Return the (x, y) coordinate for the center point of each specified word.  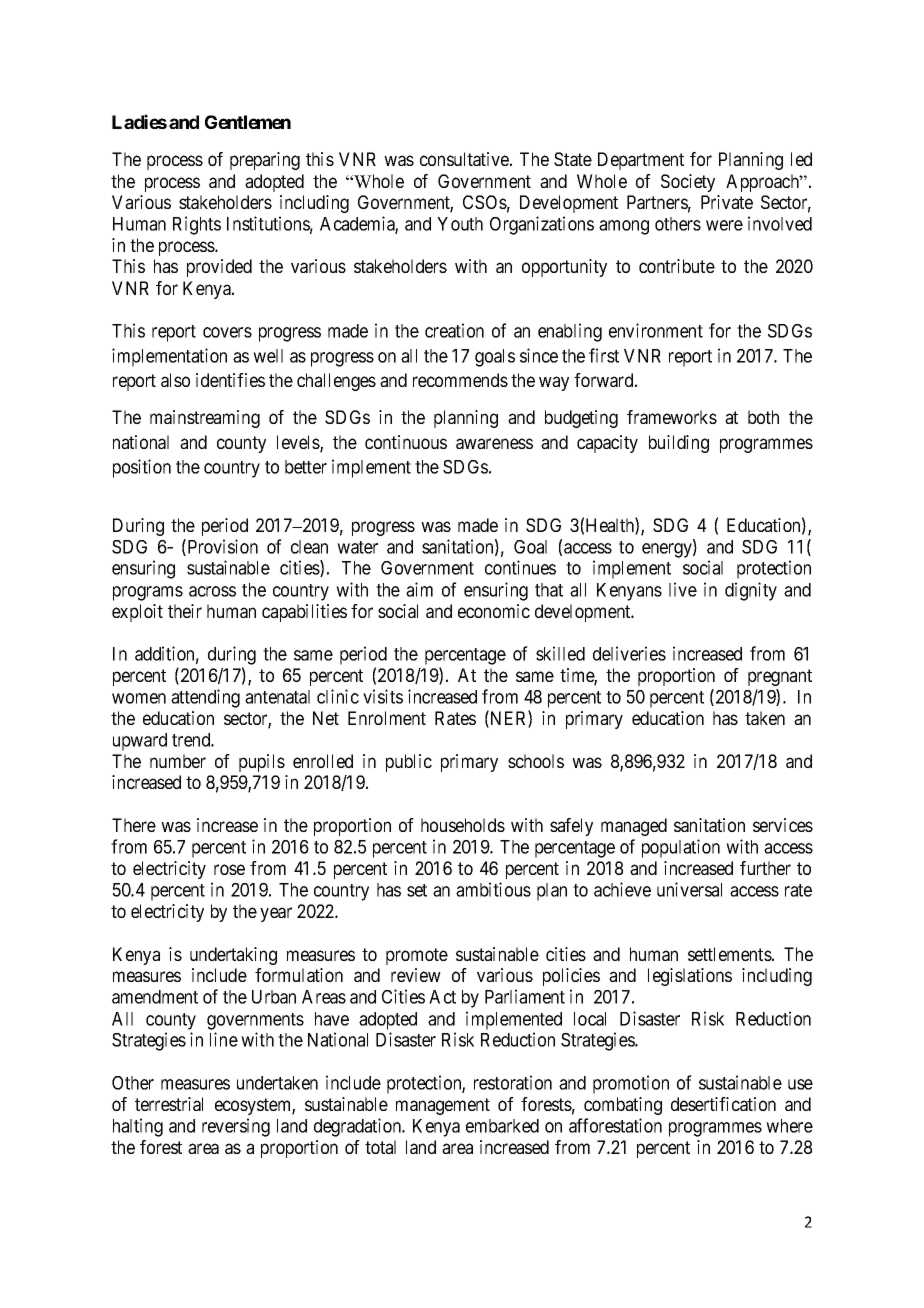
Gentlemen (248, 122)
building (679, 444)
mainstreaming (205, 419)
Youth (460, 224)
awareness (494, 443)
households (463, 825)
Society (688, 183)
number (178, 761)
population (681, 848)
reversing (236, 1127)
